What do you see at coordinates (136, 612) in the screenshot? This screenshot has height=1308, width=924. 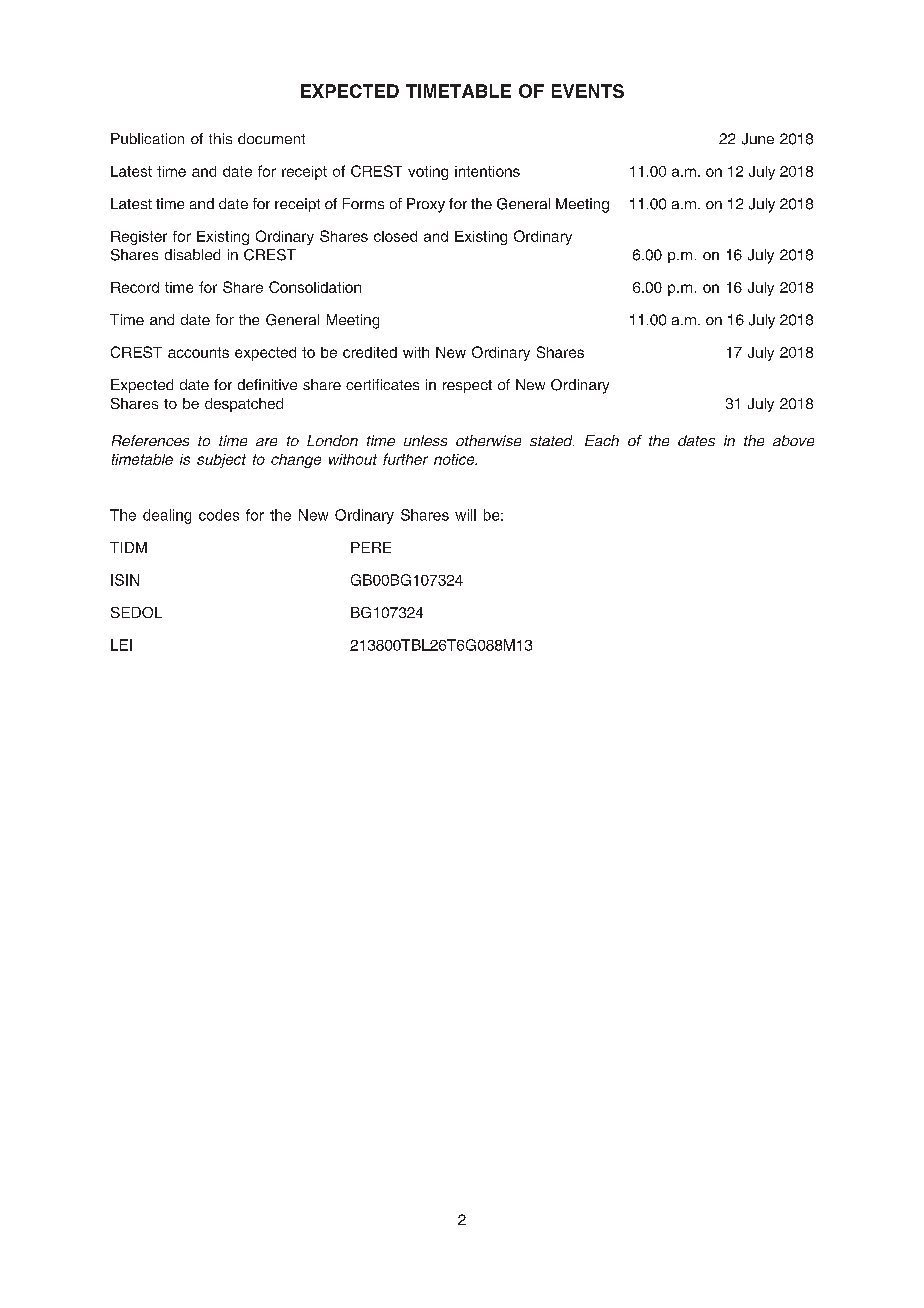 I see `SEDOL` at bounding box center [136, 612].
